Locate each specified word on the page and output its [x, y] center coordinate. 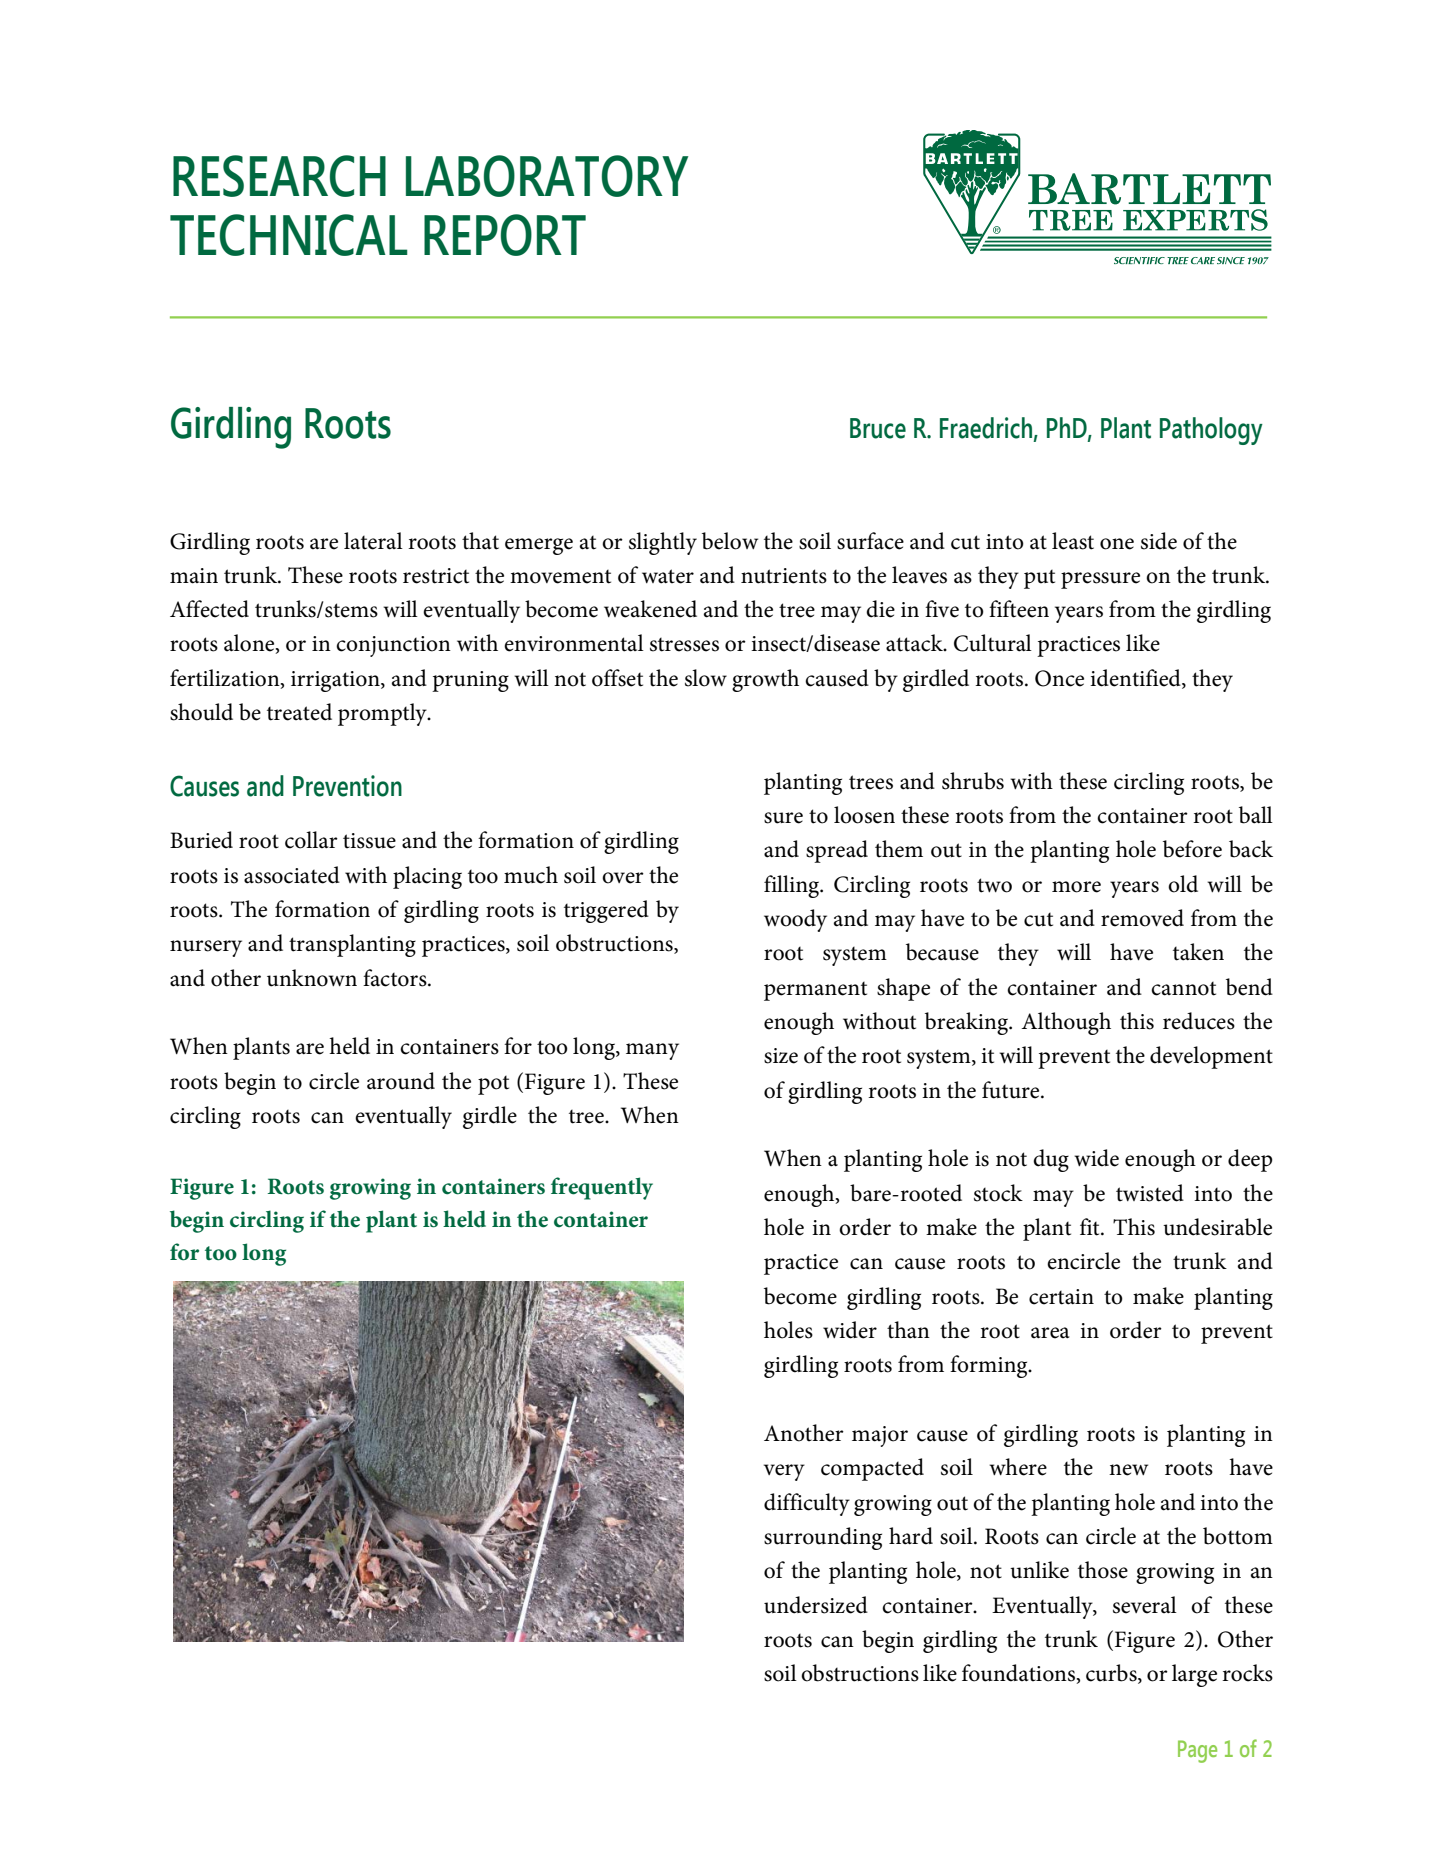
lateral [373, 541]
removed [1142, 918]
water [668, 576]
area [1050, 1333]
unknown [312, 978]
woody [795, 920]
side [1159, 541]
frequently [602, 1188]
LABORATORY [547, 176]
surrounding [823, 1538]
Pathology [1211, 431]
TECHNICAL [289, 235]
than [908, 1330]
